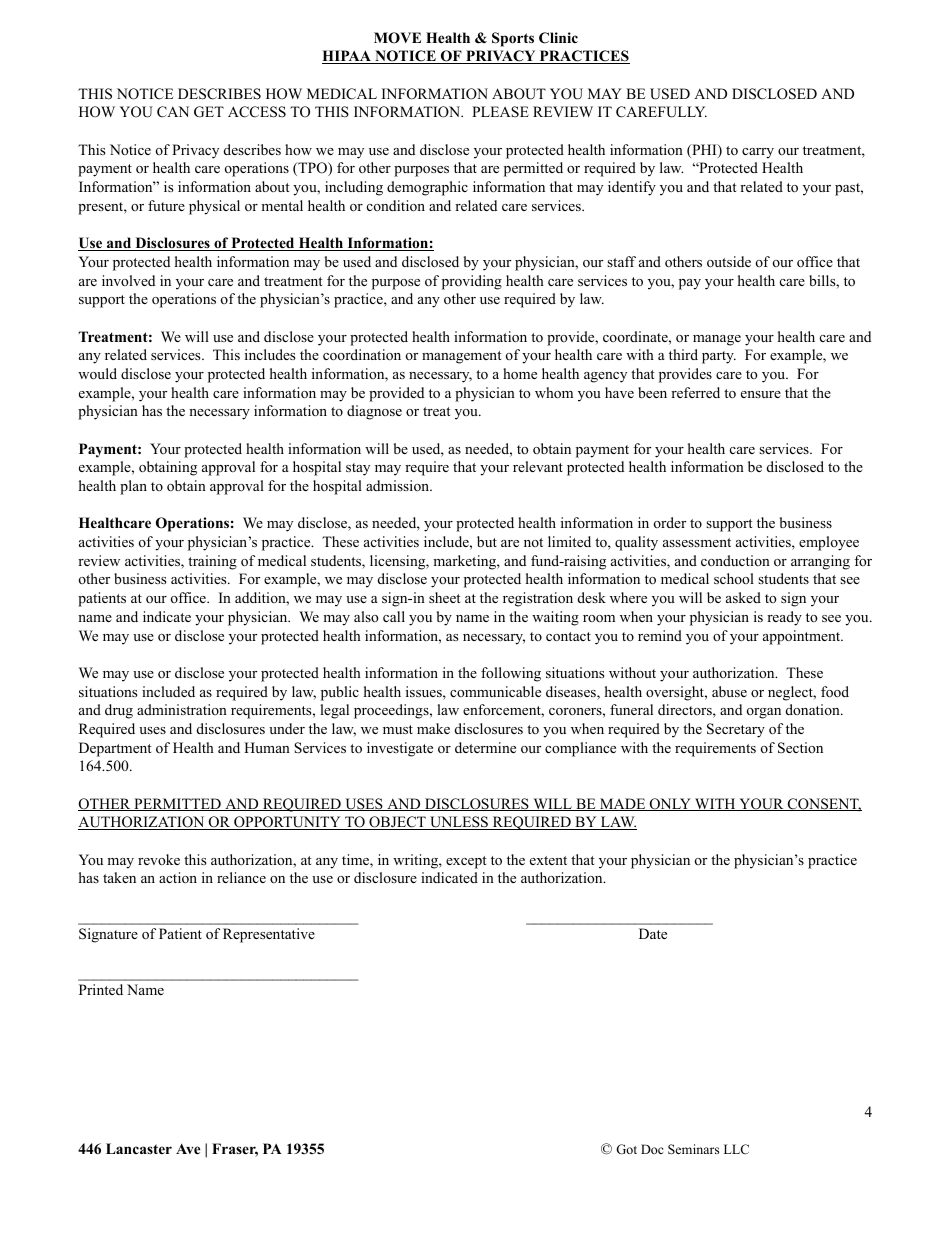 Image resolution: width=952 pixels, height=1233 pixels. What do you see at coordinates (139, 1148) in the screenshot?
I see `Lancaster` at bounding box center [139, 1148].
